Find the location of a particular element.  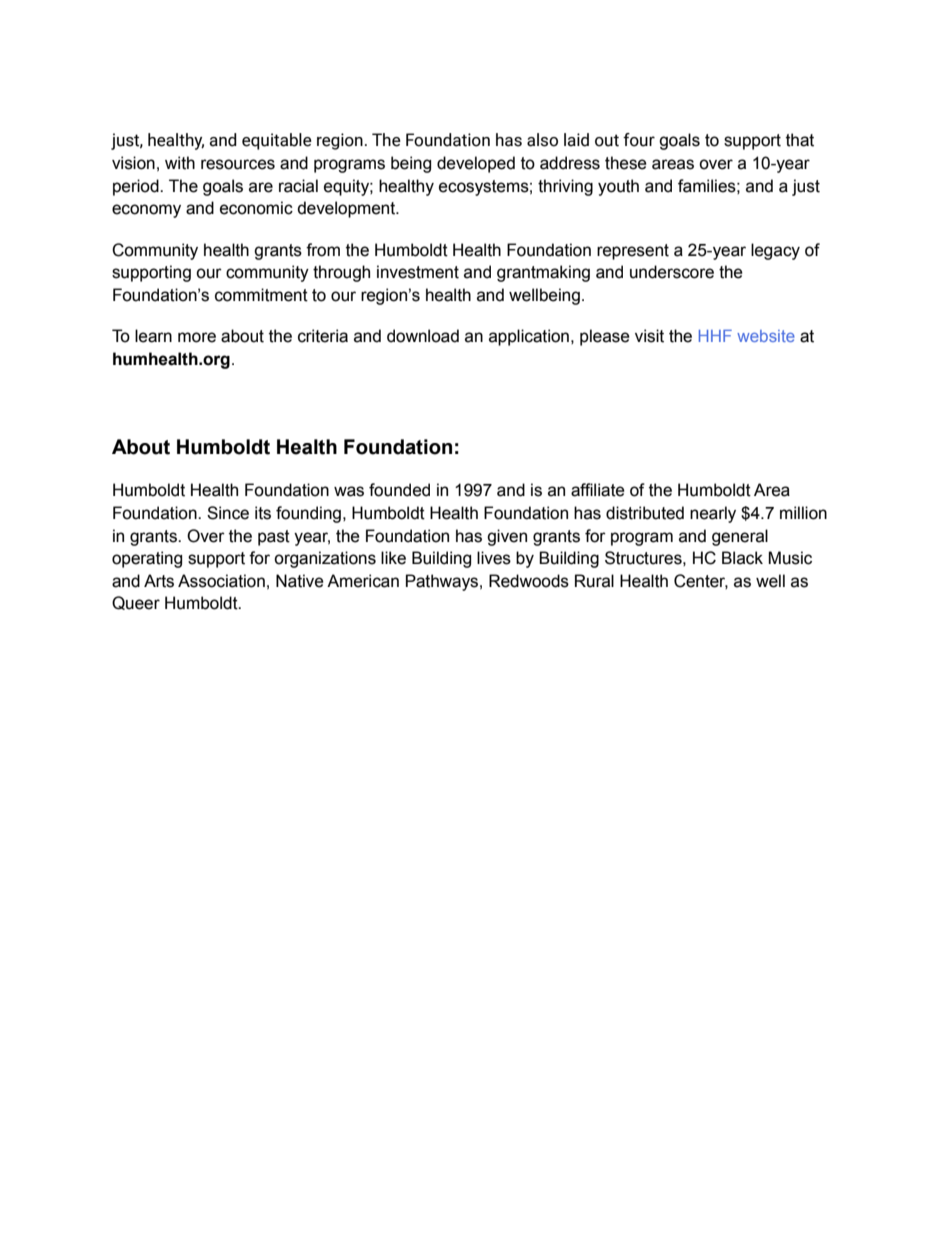

HHF is located at coordinates (715, 336).
